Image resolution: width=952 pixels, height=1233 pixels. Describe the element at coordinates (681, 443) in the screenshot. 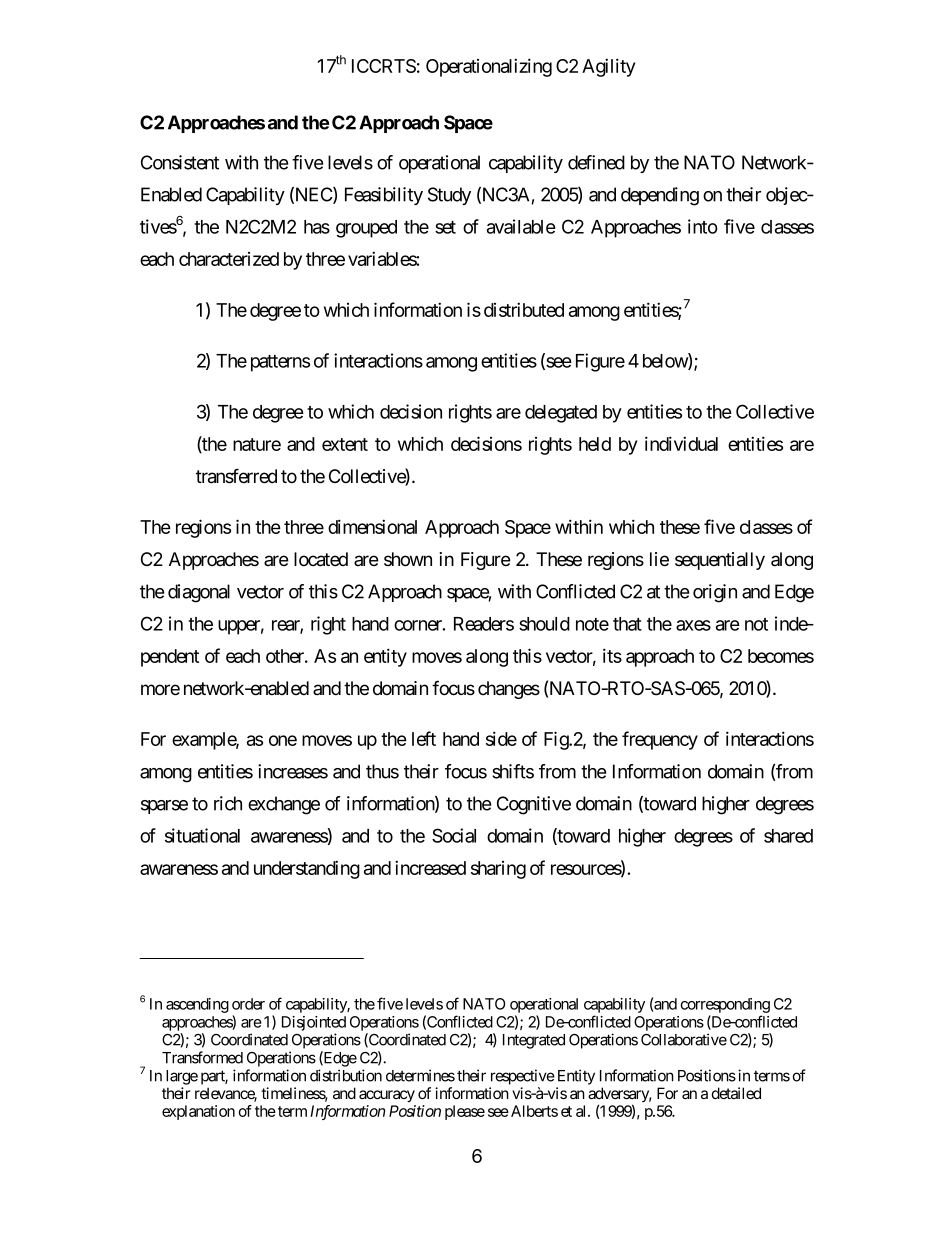

I see `individual` at that location.
